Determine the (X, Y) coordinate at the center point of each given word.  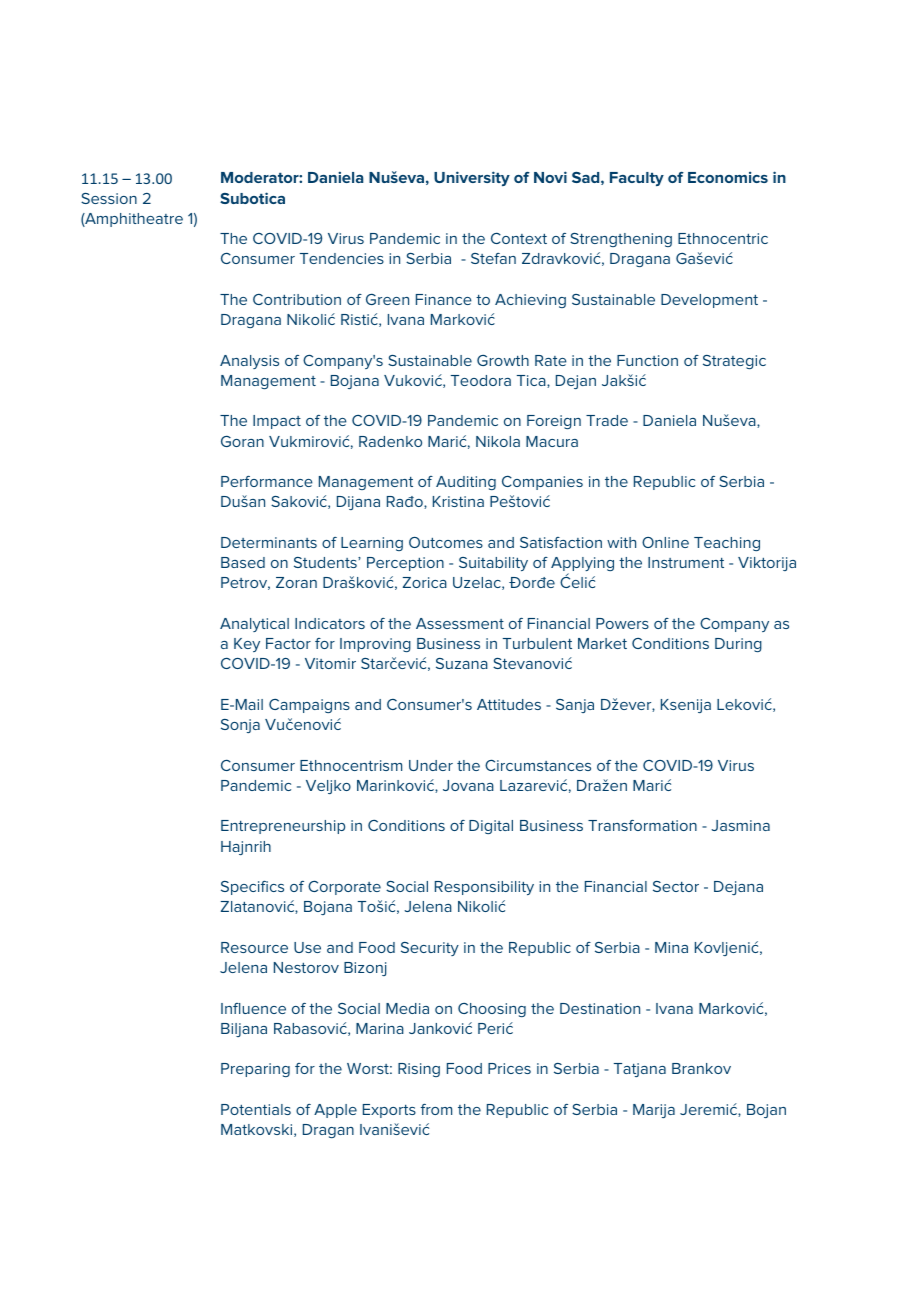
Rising (419, 1070)
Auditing (466, 483)
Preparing (255, 1070)
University (472, 178)
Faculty (637, 179)
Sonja (240, 726)
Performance (267, 481)
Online (665, 542)
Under (431, 765)
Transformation (642, 825)
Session (109, 198)
